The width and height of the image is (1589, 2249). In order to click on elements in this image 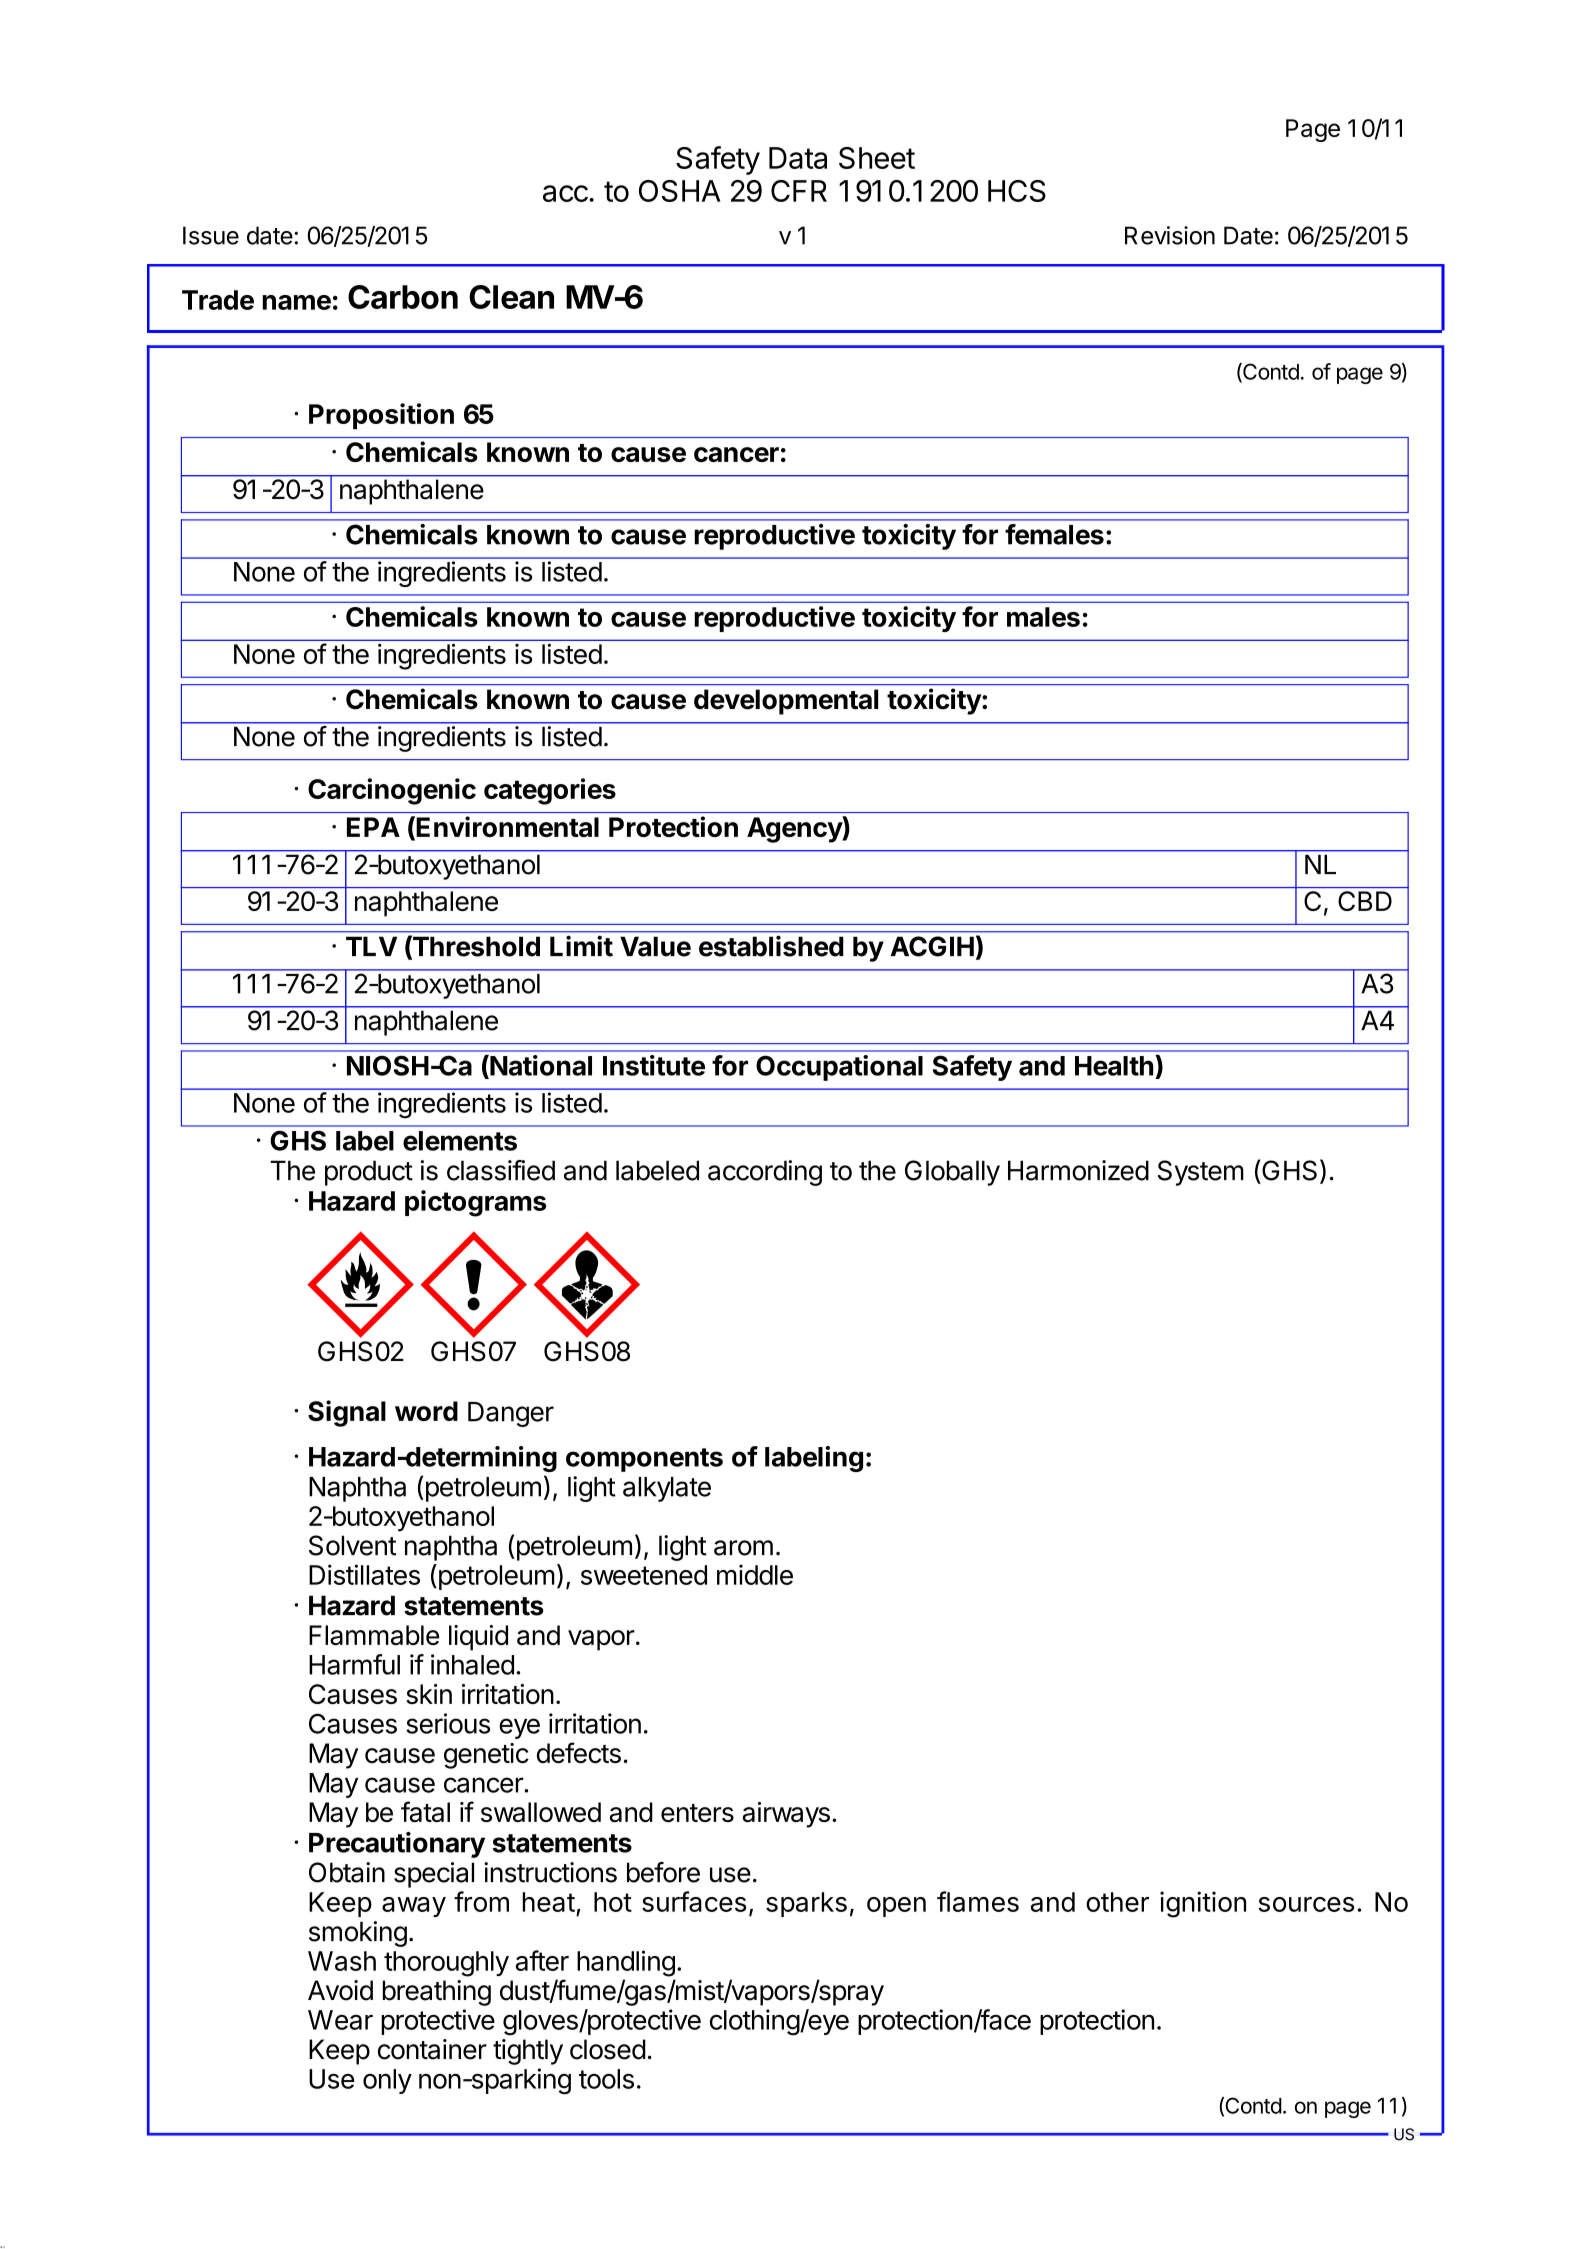, I will do `click(460, 1141)`.
